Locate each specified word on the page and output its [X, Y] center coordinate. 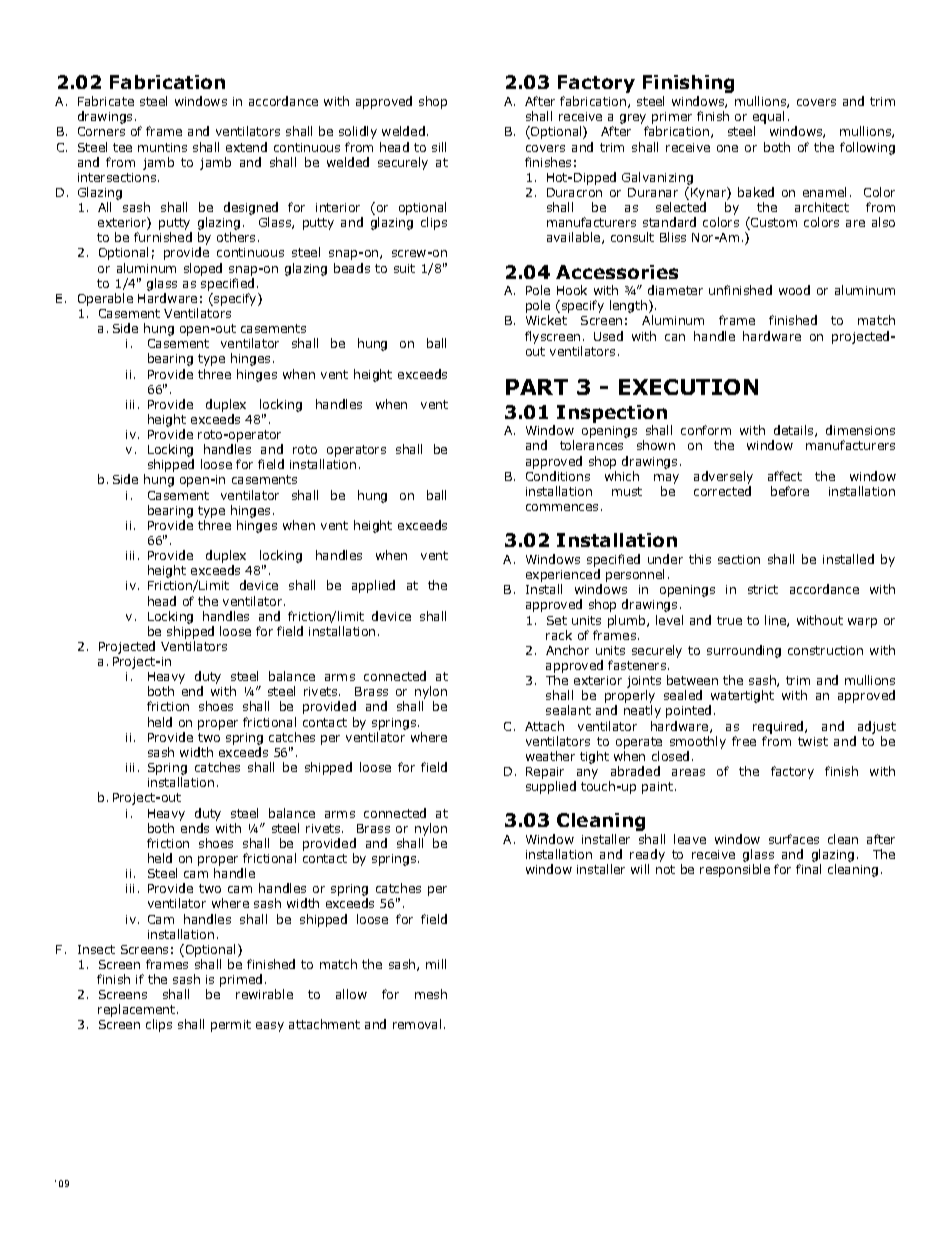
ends [195, 828]
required [779, 727]
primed [241, 980]
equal [768, 119]
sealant [568, 710]
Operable [105, 299]
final [808, 869]
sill [439, 147]
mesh [431, 994]
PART [537, 387]
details [795, 431]
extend [246, 147]
